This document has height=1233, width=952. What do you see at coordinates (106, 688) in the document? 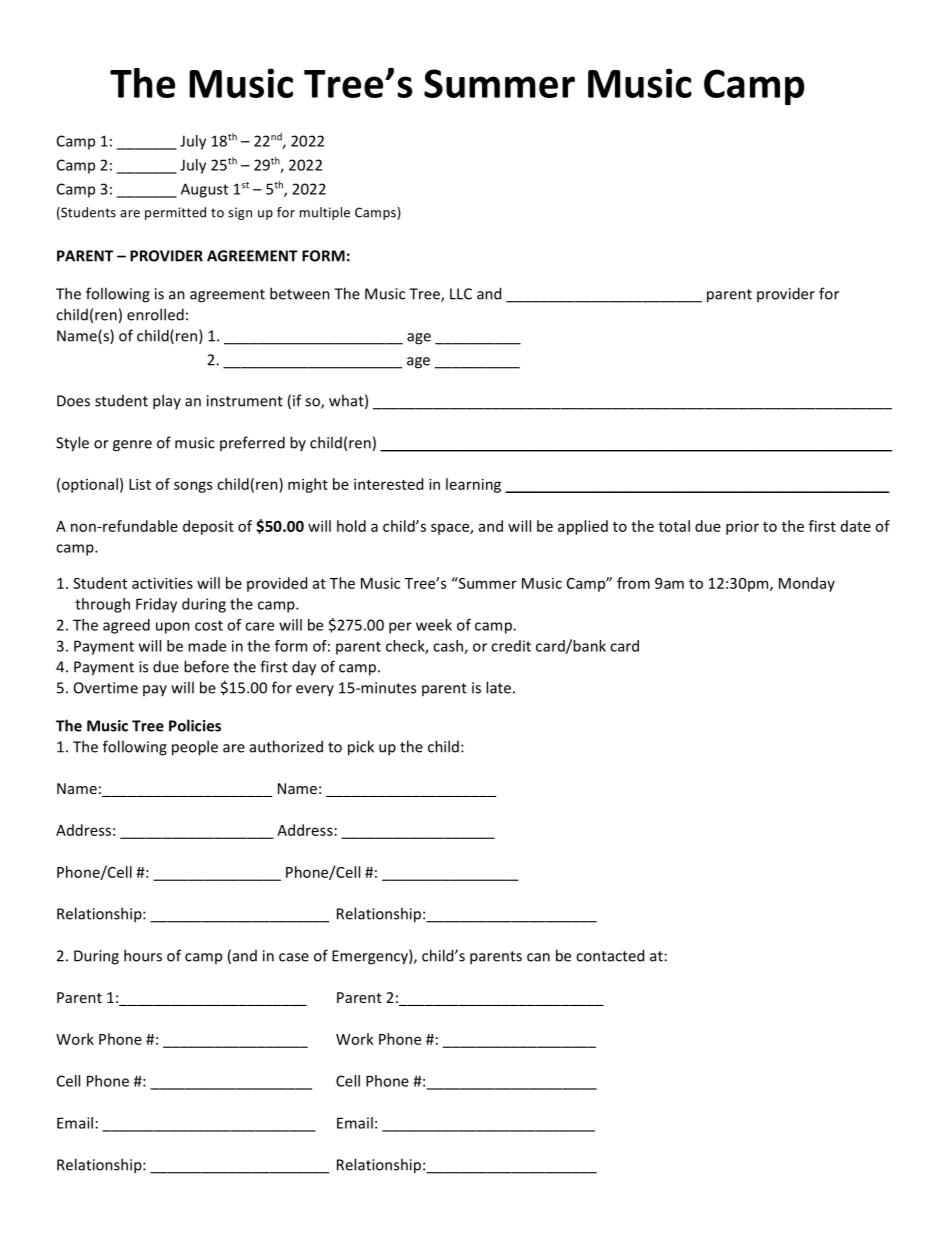
I see `Overtime` at bounding box center [106, 688].
